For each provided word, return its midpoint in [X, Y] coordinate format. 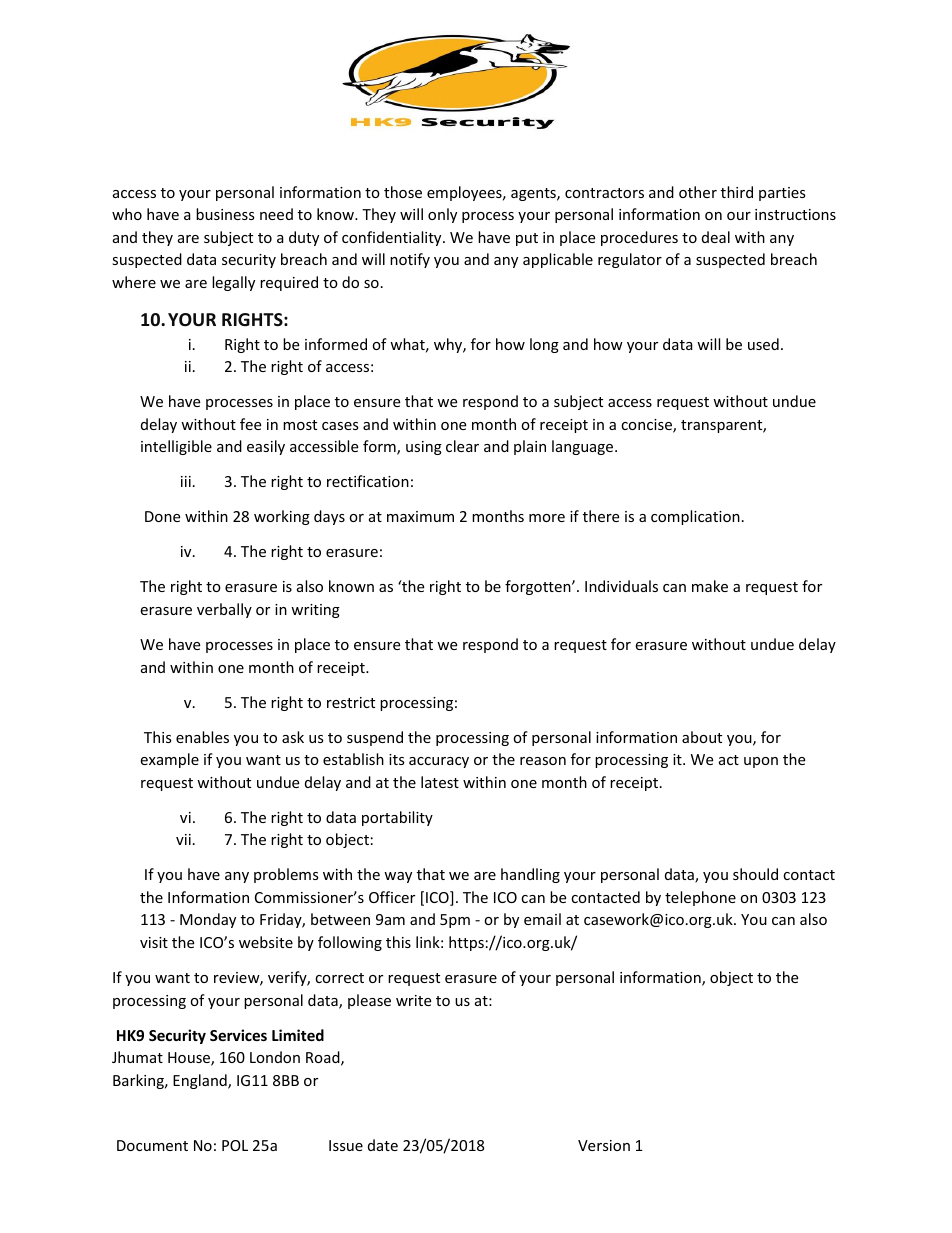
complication [695, 517]
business [225, 214]
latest [440, 782]
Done [162, 516]
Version [604, 1145]
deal [716, 237]
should [755, 874]
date [383, 1145]
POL [235, 1145]
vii [183, 839]
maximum [420, 516]
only [442, 215]
